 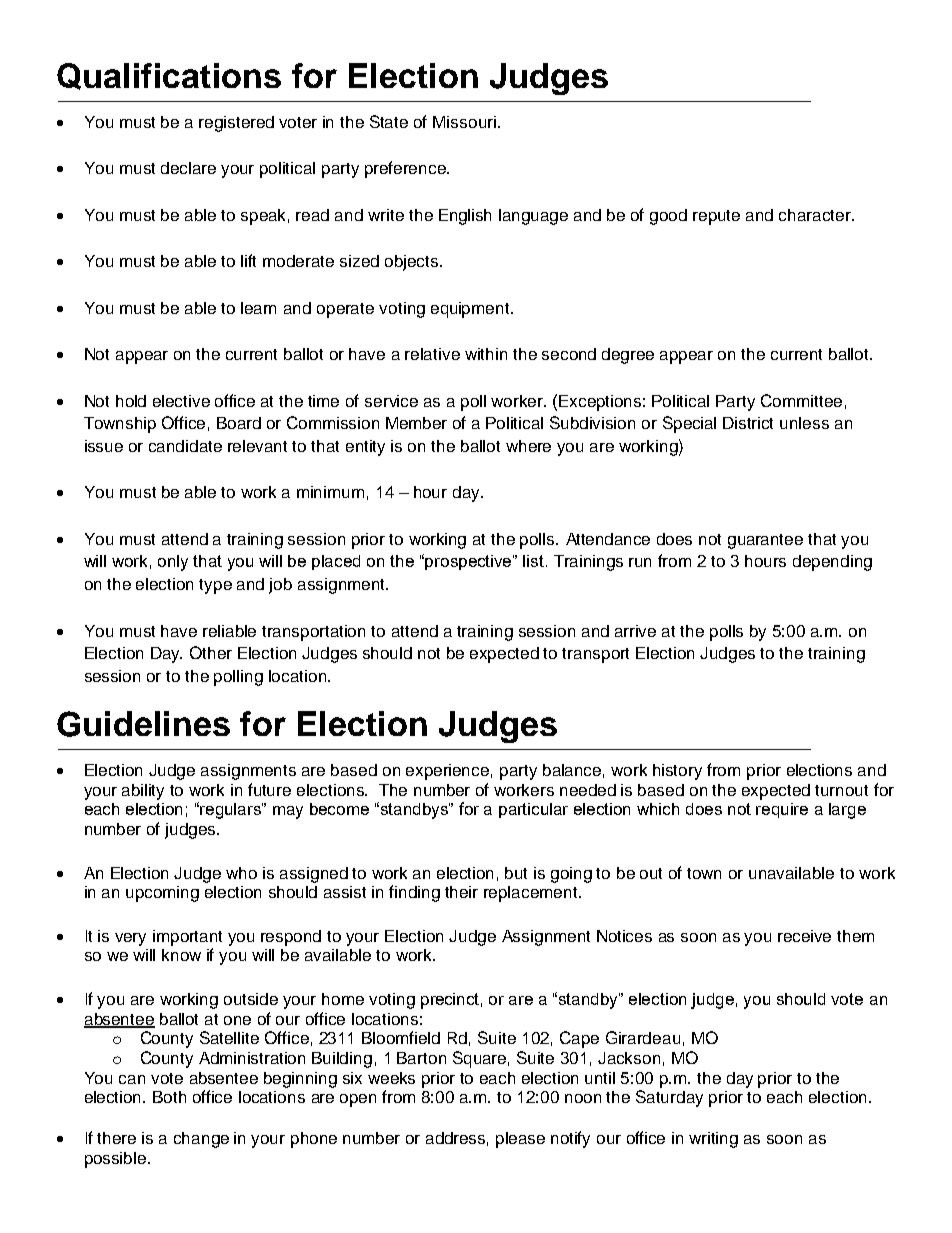 What do you see at coordinates (782, 810) in the screenshot?
I see `require` at bounding box center [782, 810].
